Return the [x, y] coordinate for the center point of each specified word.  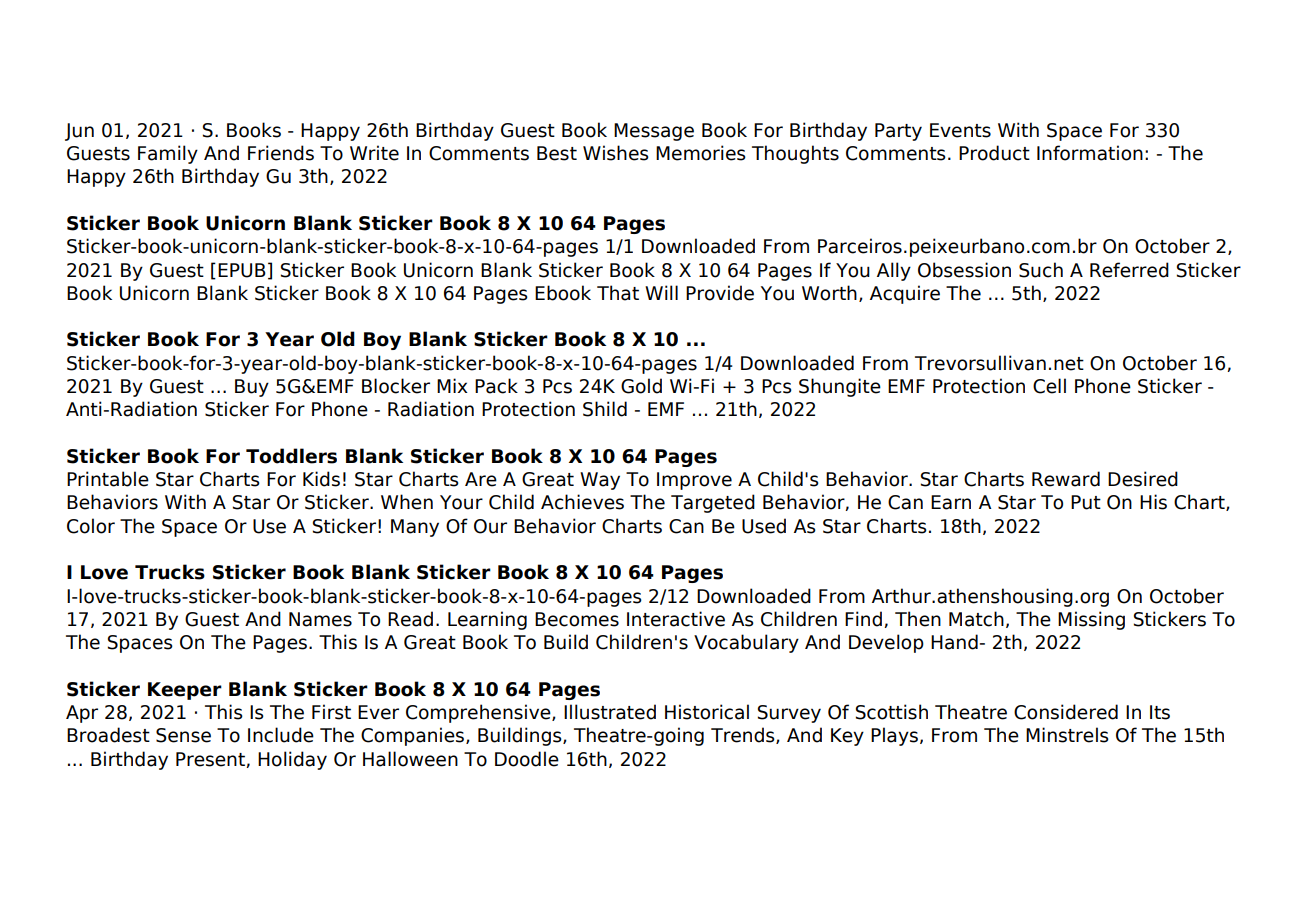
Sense [183, 735]
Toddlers [291, 456]
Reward [1066, 479]
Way [600, 481]
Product [994, 153]
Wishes [616, 153]
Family [168, 154]
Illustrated [610, 712]
